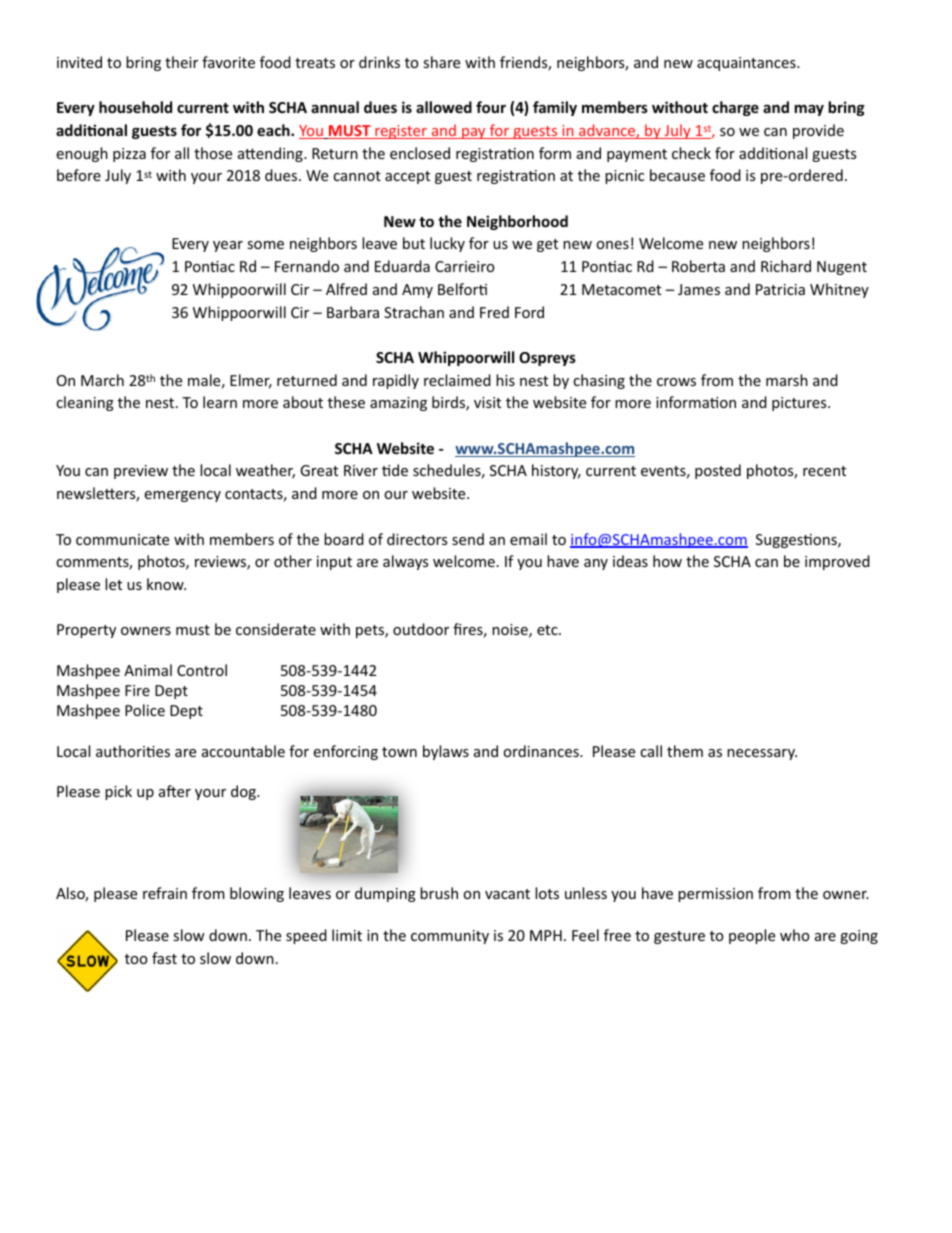 This document has width=952, height=1233. I want to click on four, so click(491, 107).
